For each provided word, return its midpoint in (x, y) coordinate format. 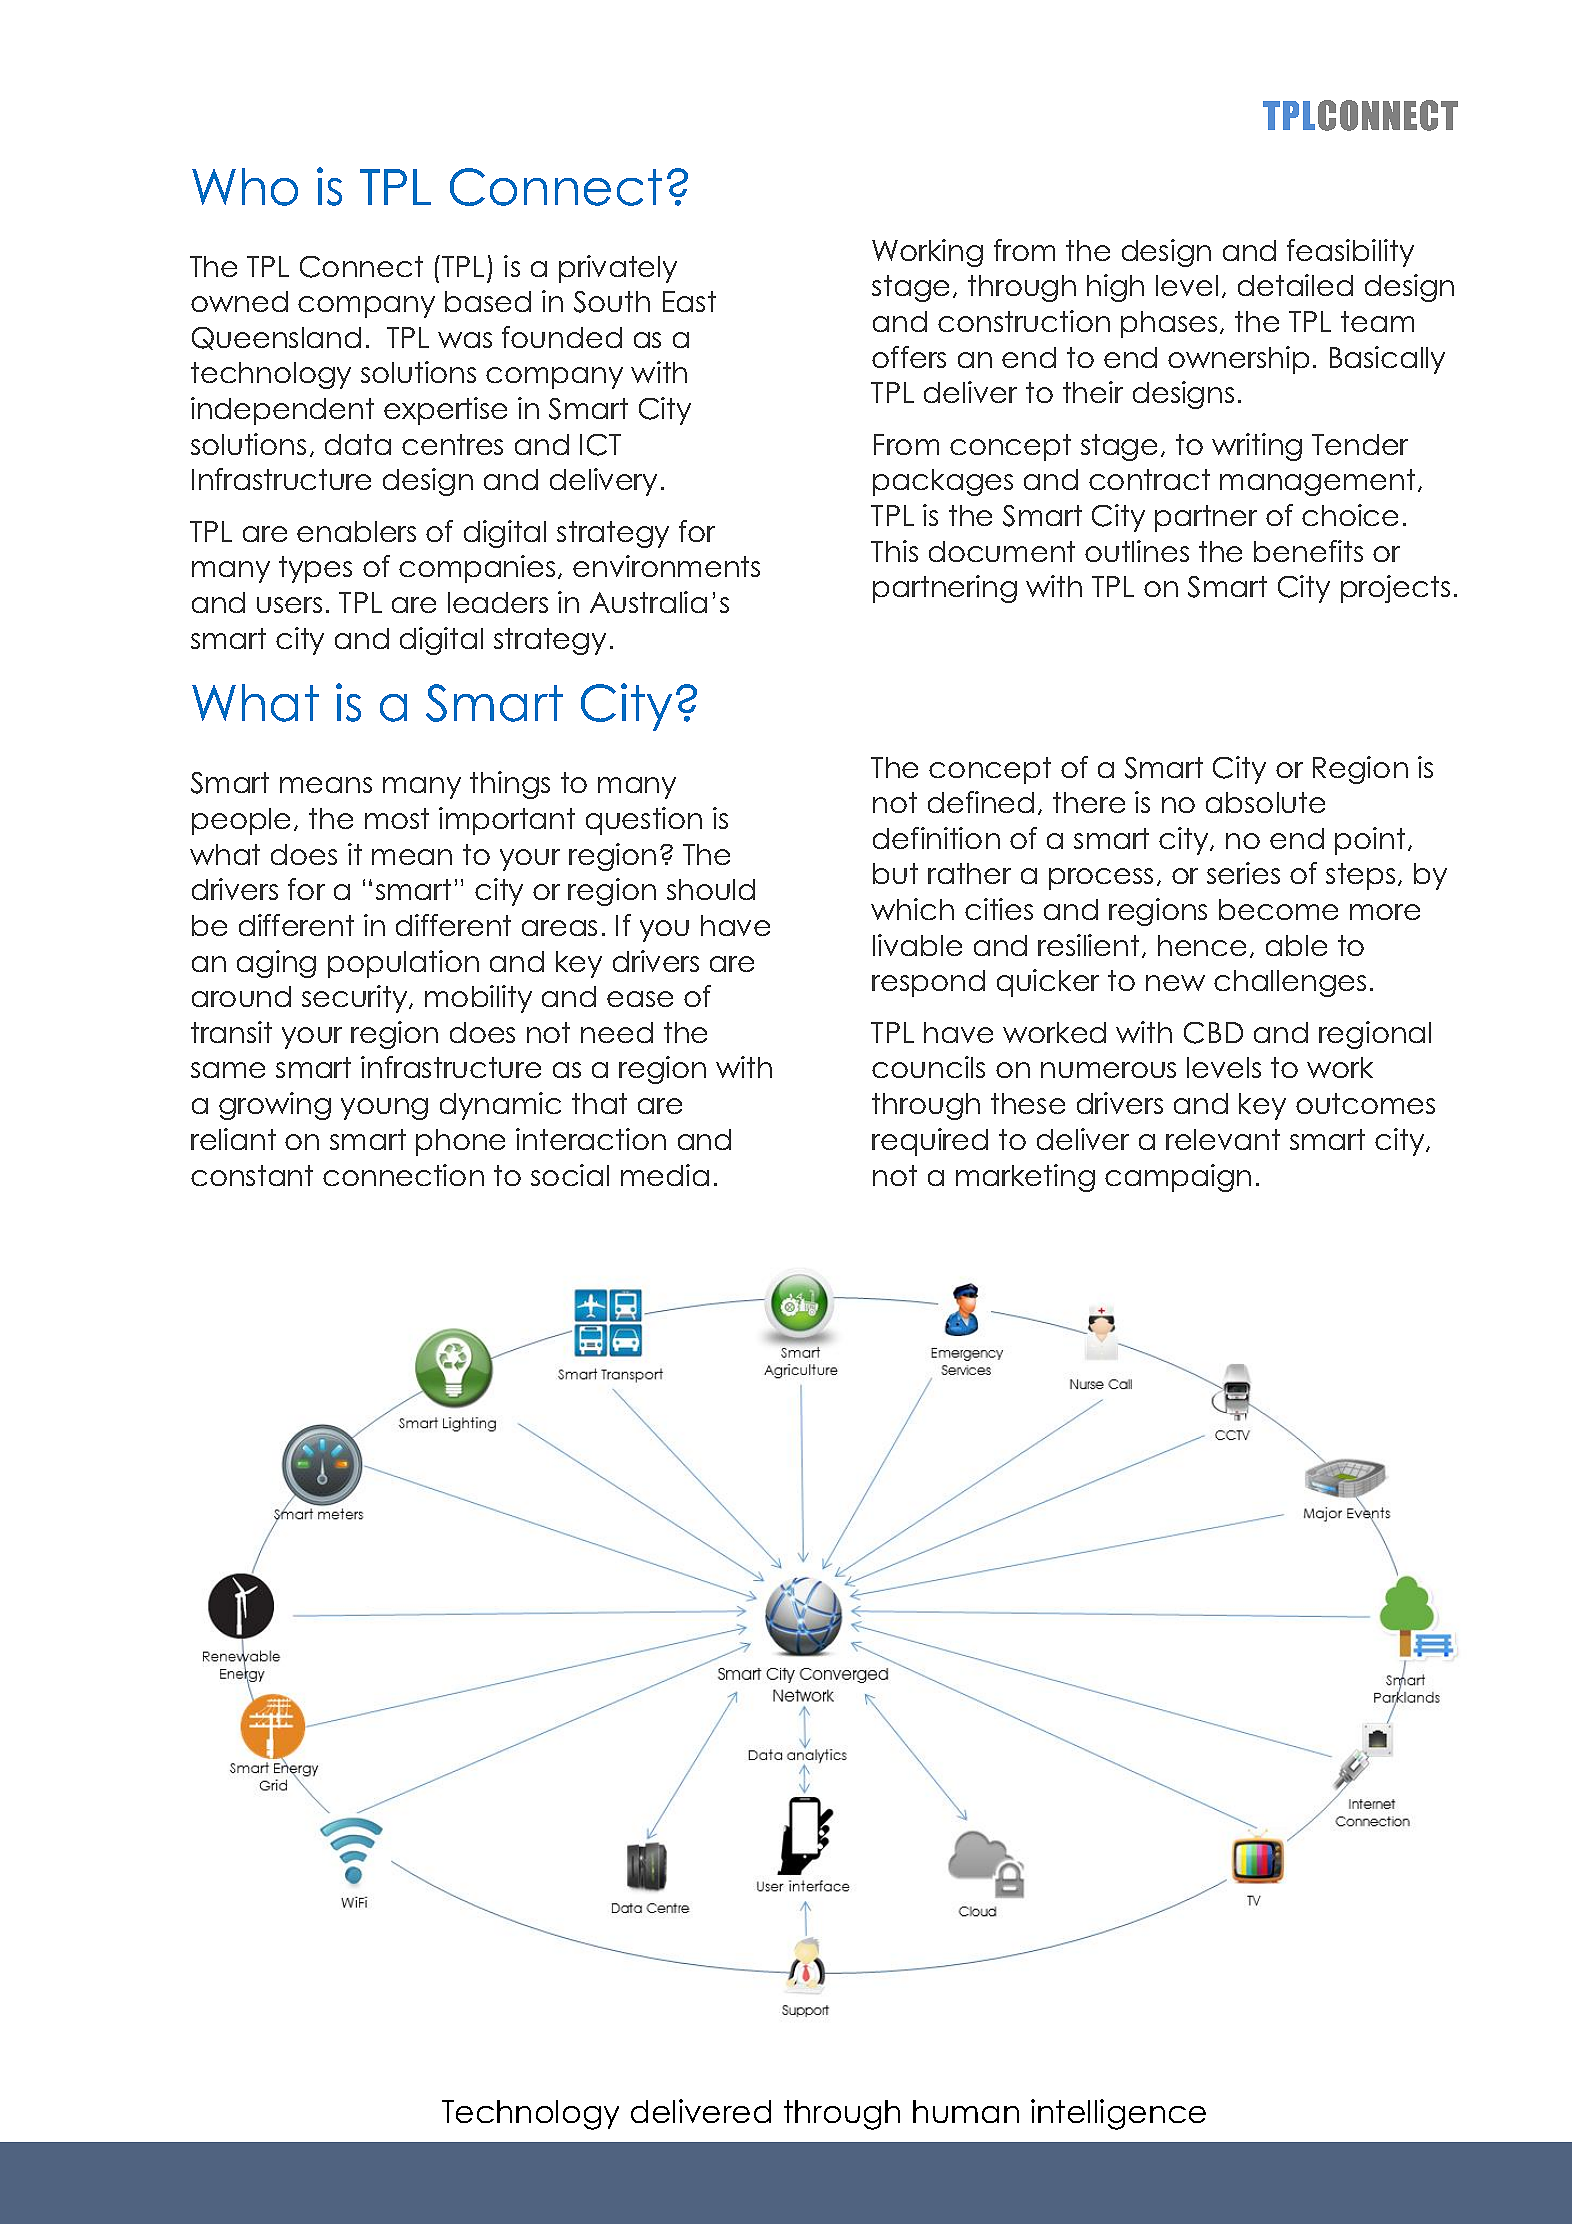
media (665, 1175)
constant (252, 1175)
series (1243, 873)
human (966, 2111)
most (397, 818)
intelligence (1118, 2114)
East (689, 301)
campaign (1178, 1178)
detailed (1295, 285)
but (895, 873)
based (488, 301)
